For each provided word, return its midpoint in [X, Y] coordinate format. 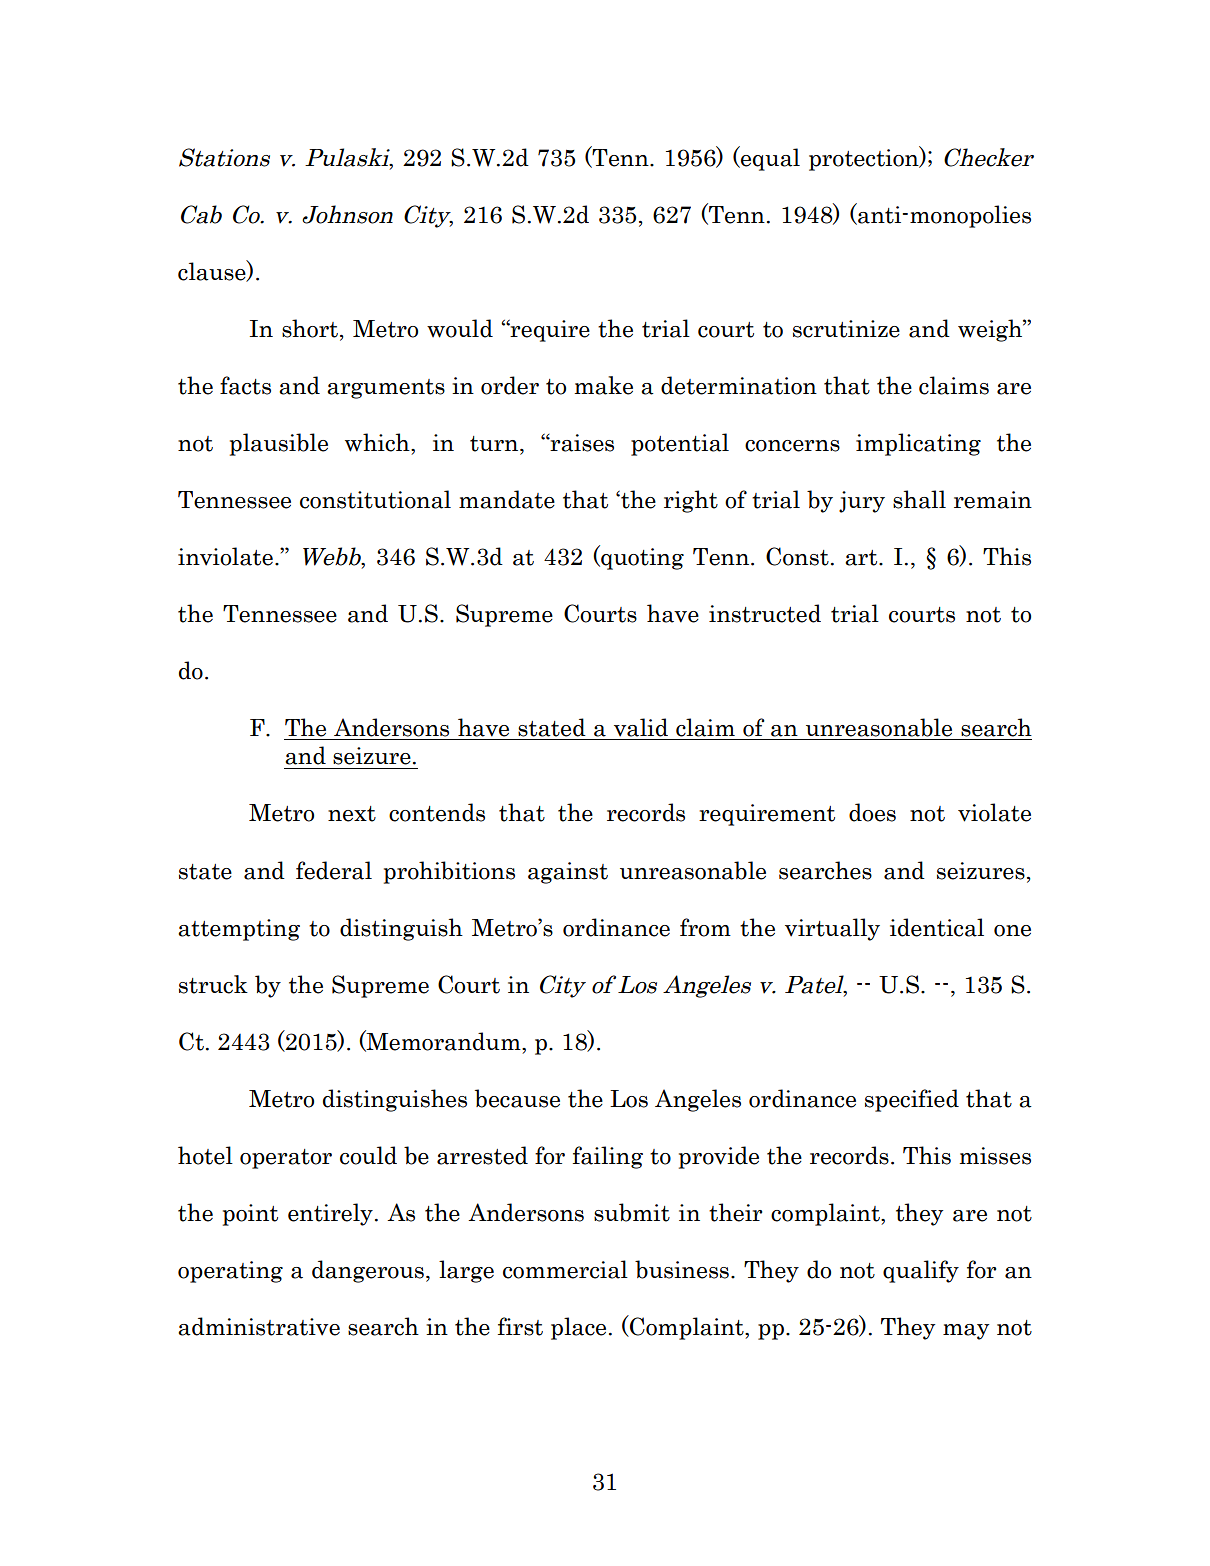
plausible [279, 444]
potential [680, 444]
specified [912, 1100]
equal [769, 158]
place [578, 1328]
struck [213, 984]
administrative [259, 1326]
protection [865, 158]
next [352, 814]
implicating [918, 444]
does [872, 812]
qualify [921, 1271]
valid [641, 727]
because [517, 1098]
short [310, 328]
